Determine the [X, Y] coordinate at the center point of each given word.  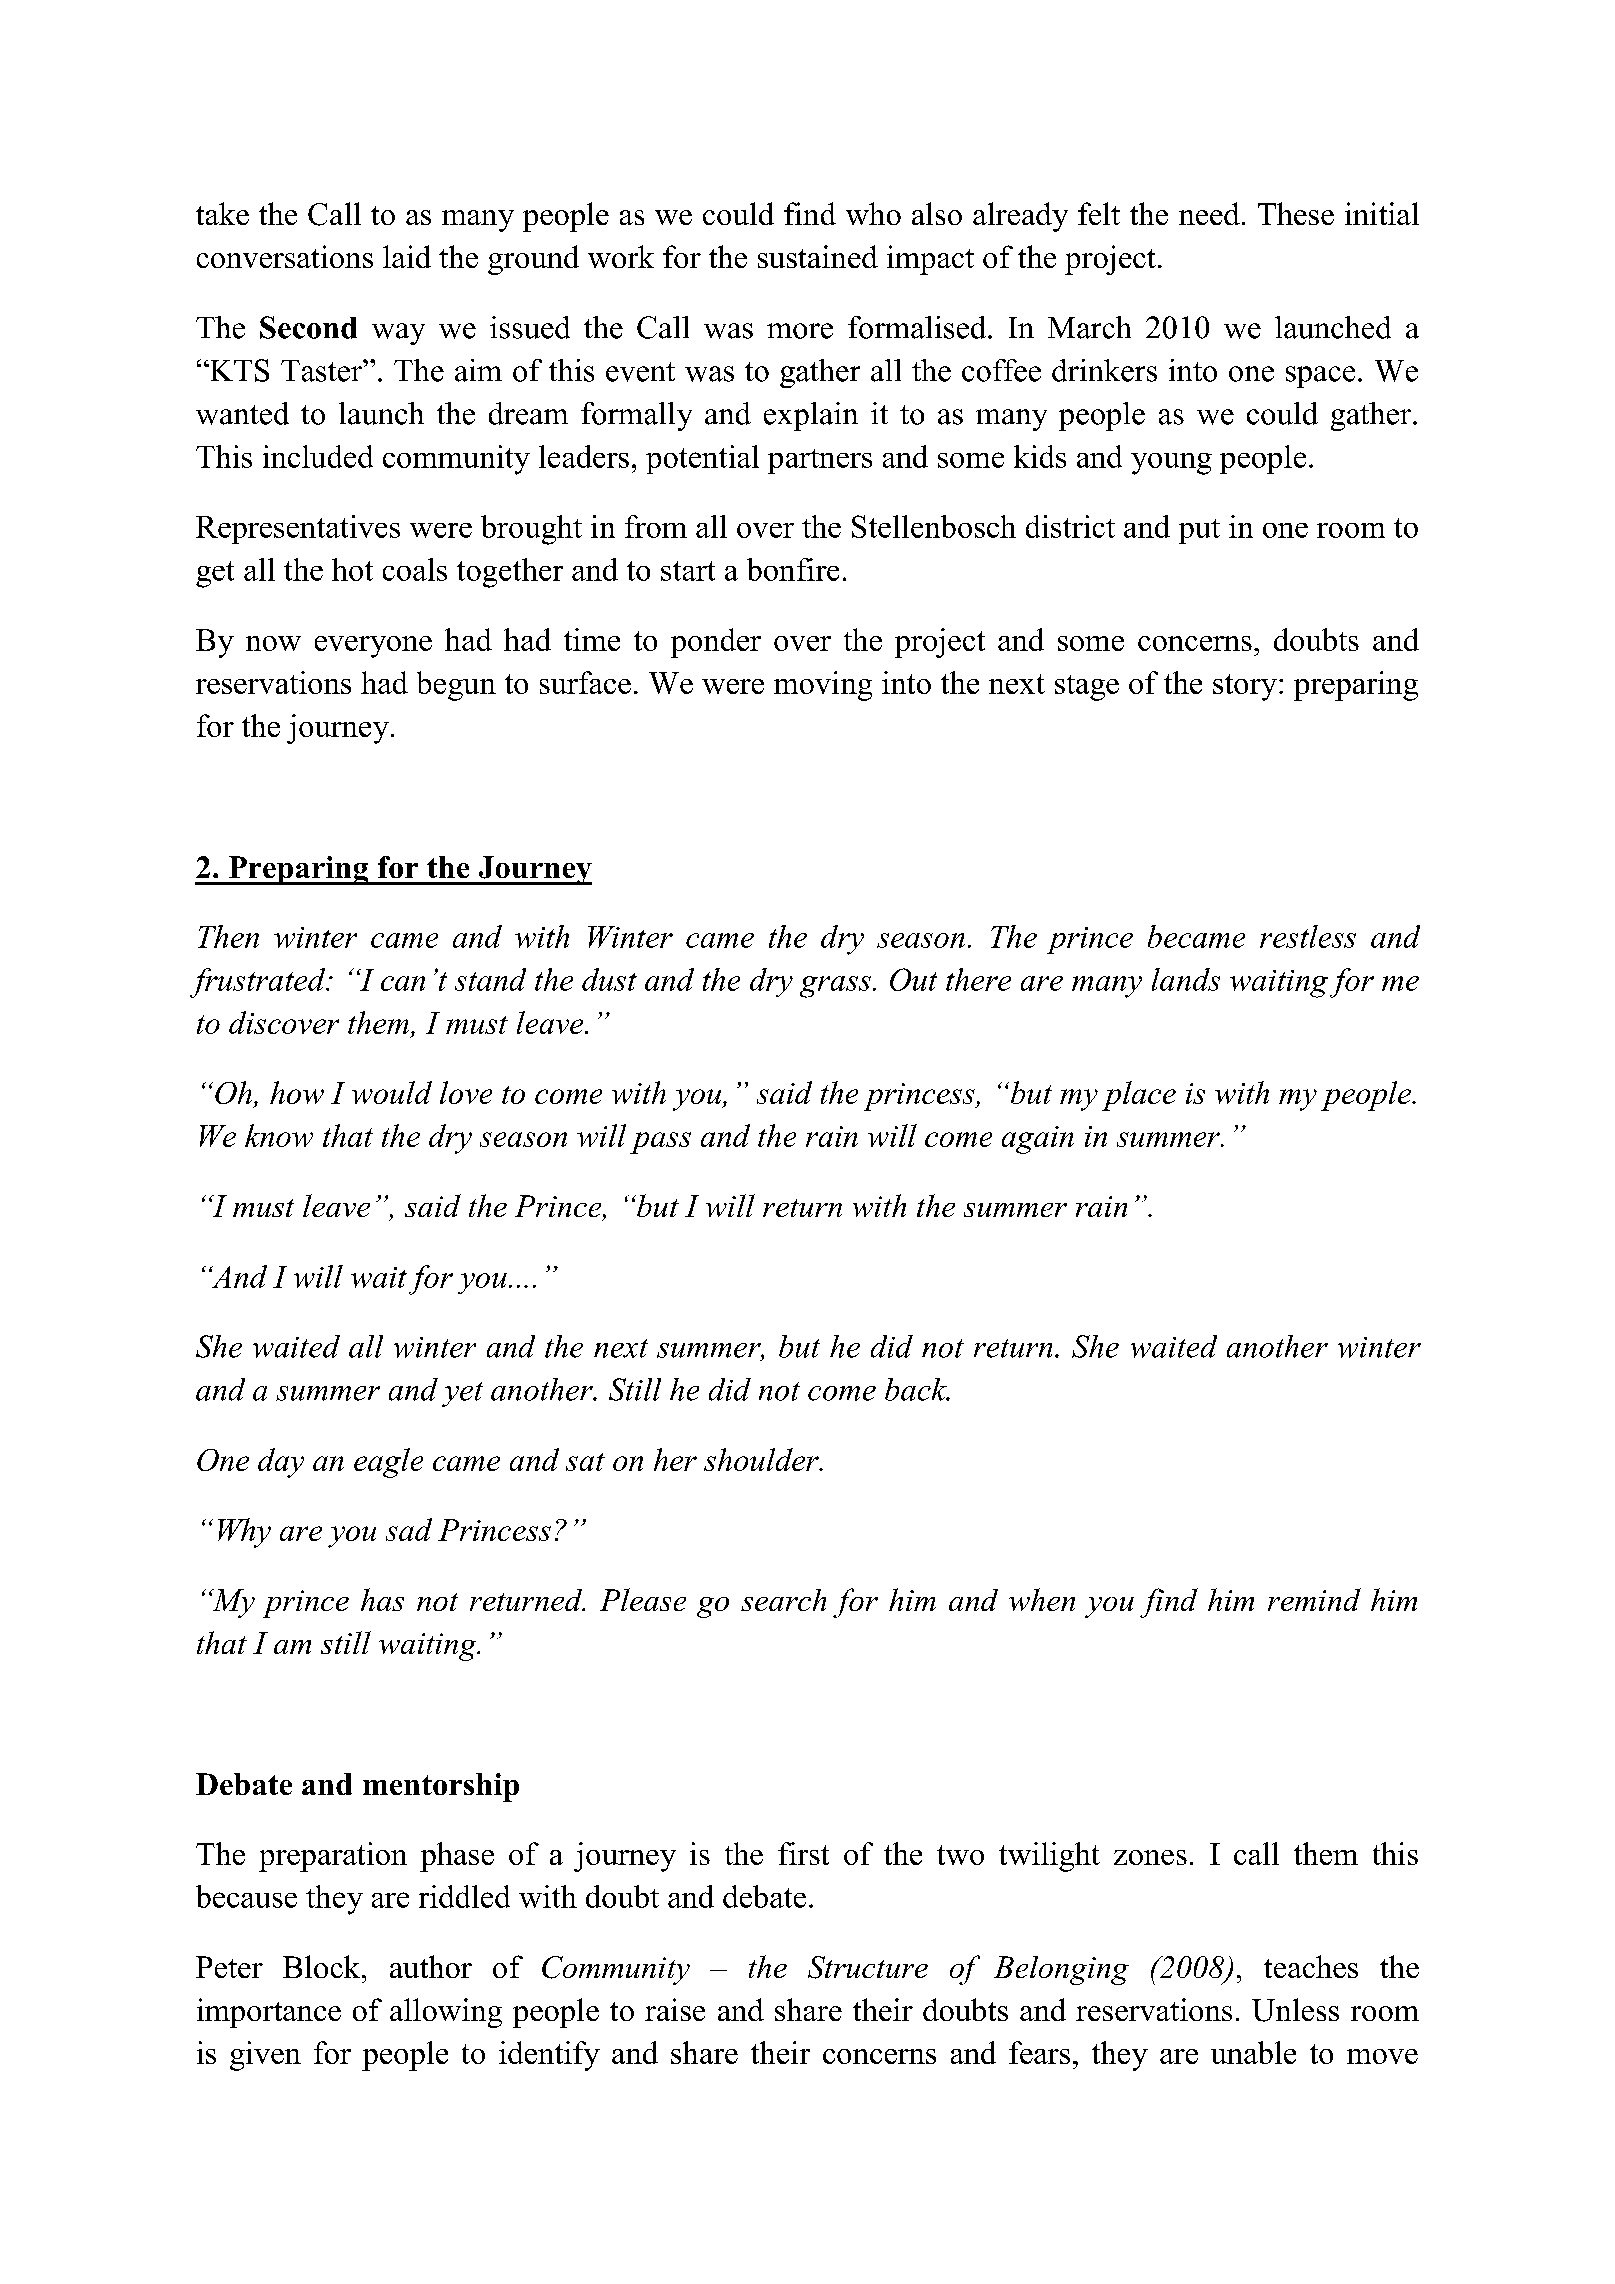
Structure [868, 1967]
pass [660, 1143]
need [1209, 213]
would [392, 1092]
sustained [818, 256]
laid [407, 256]
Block [323, 1966]
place [1139, 1096]
